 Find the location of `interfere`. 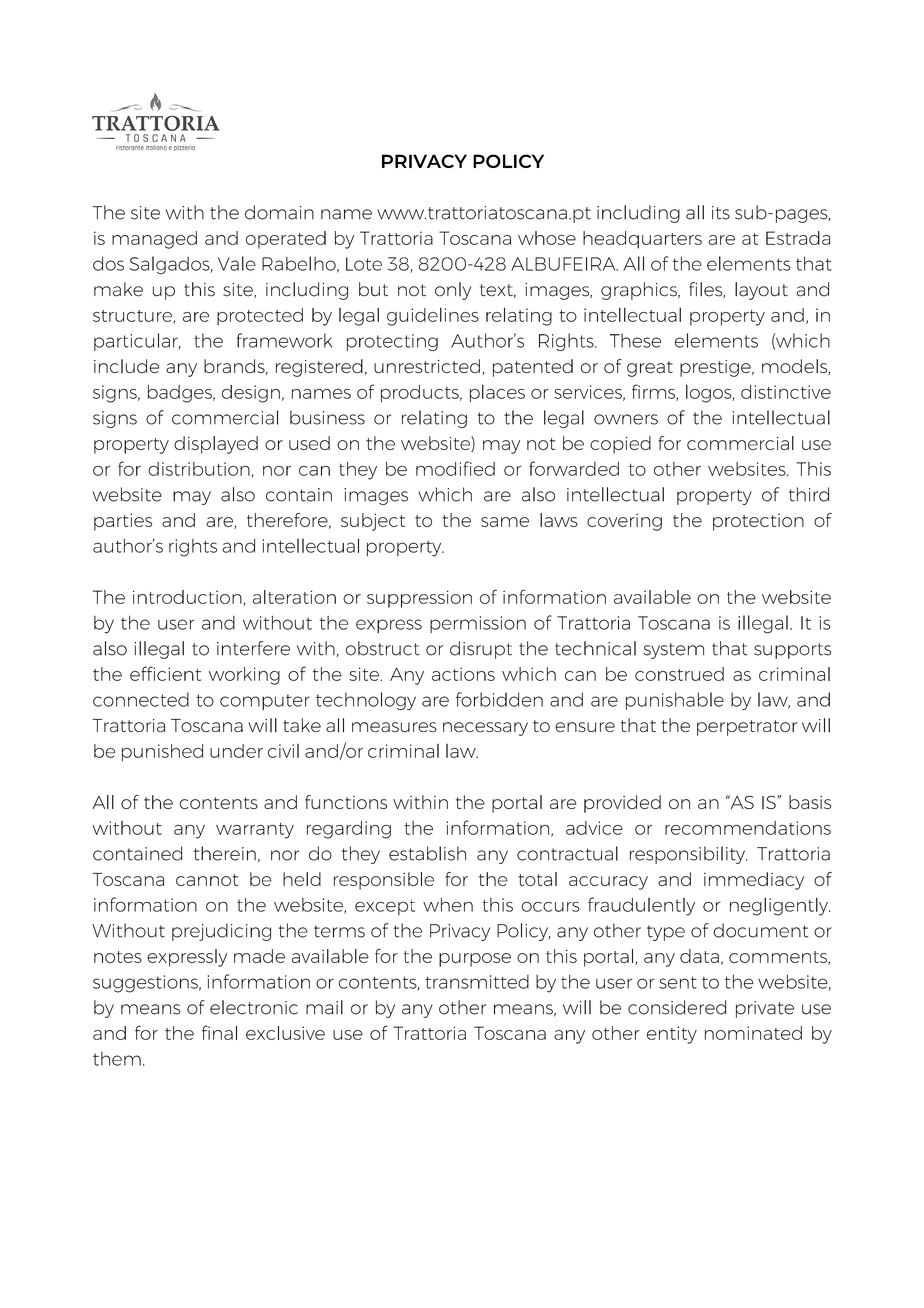

interfere is located at coordinates (253, 648).
